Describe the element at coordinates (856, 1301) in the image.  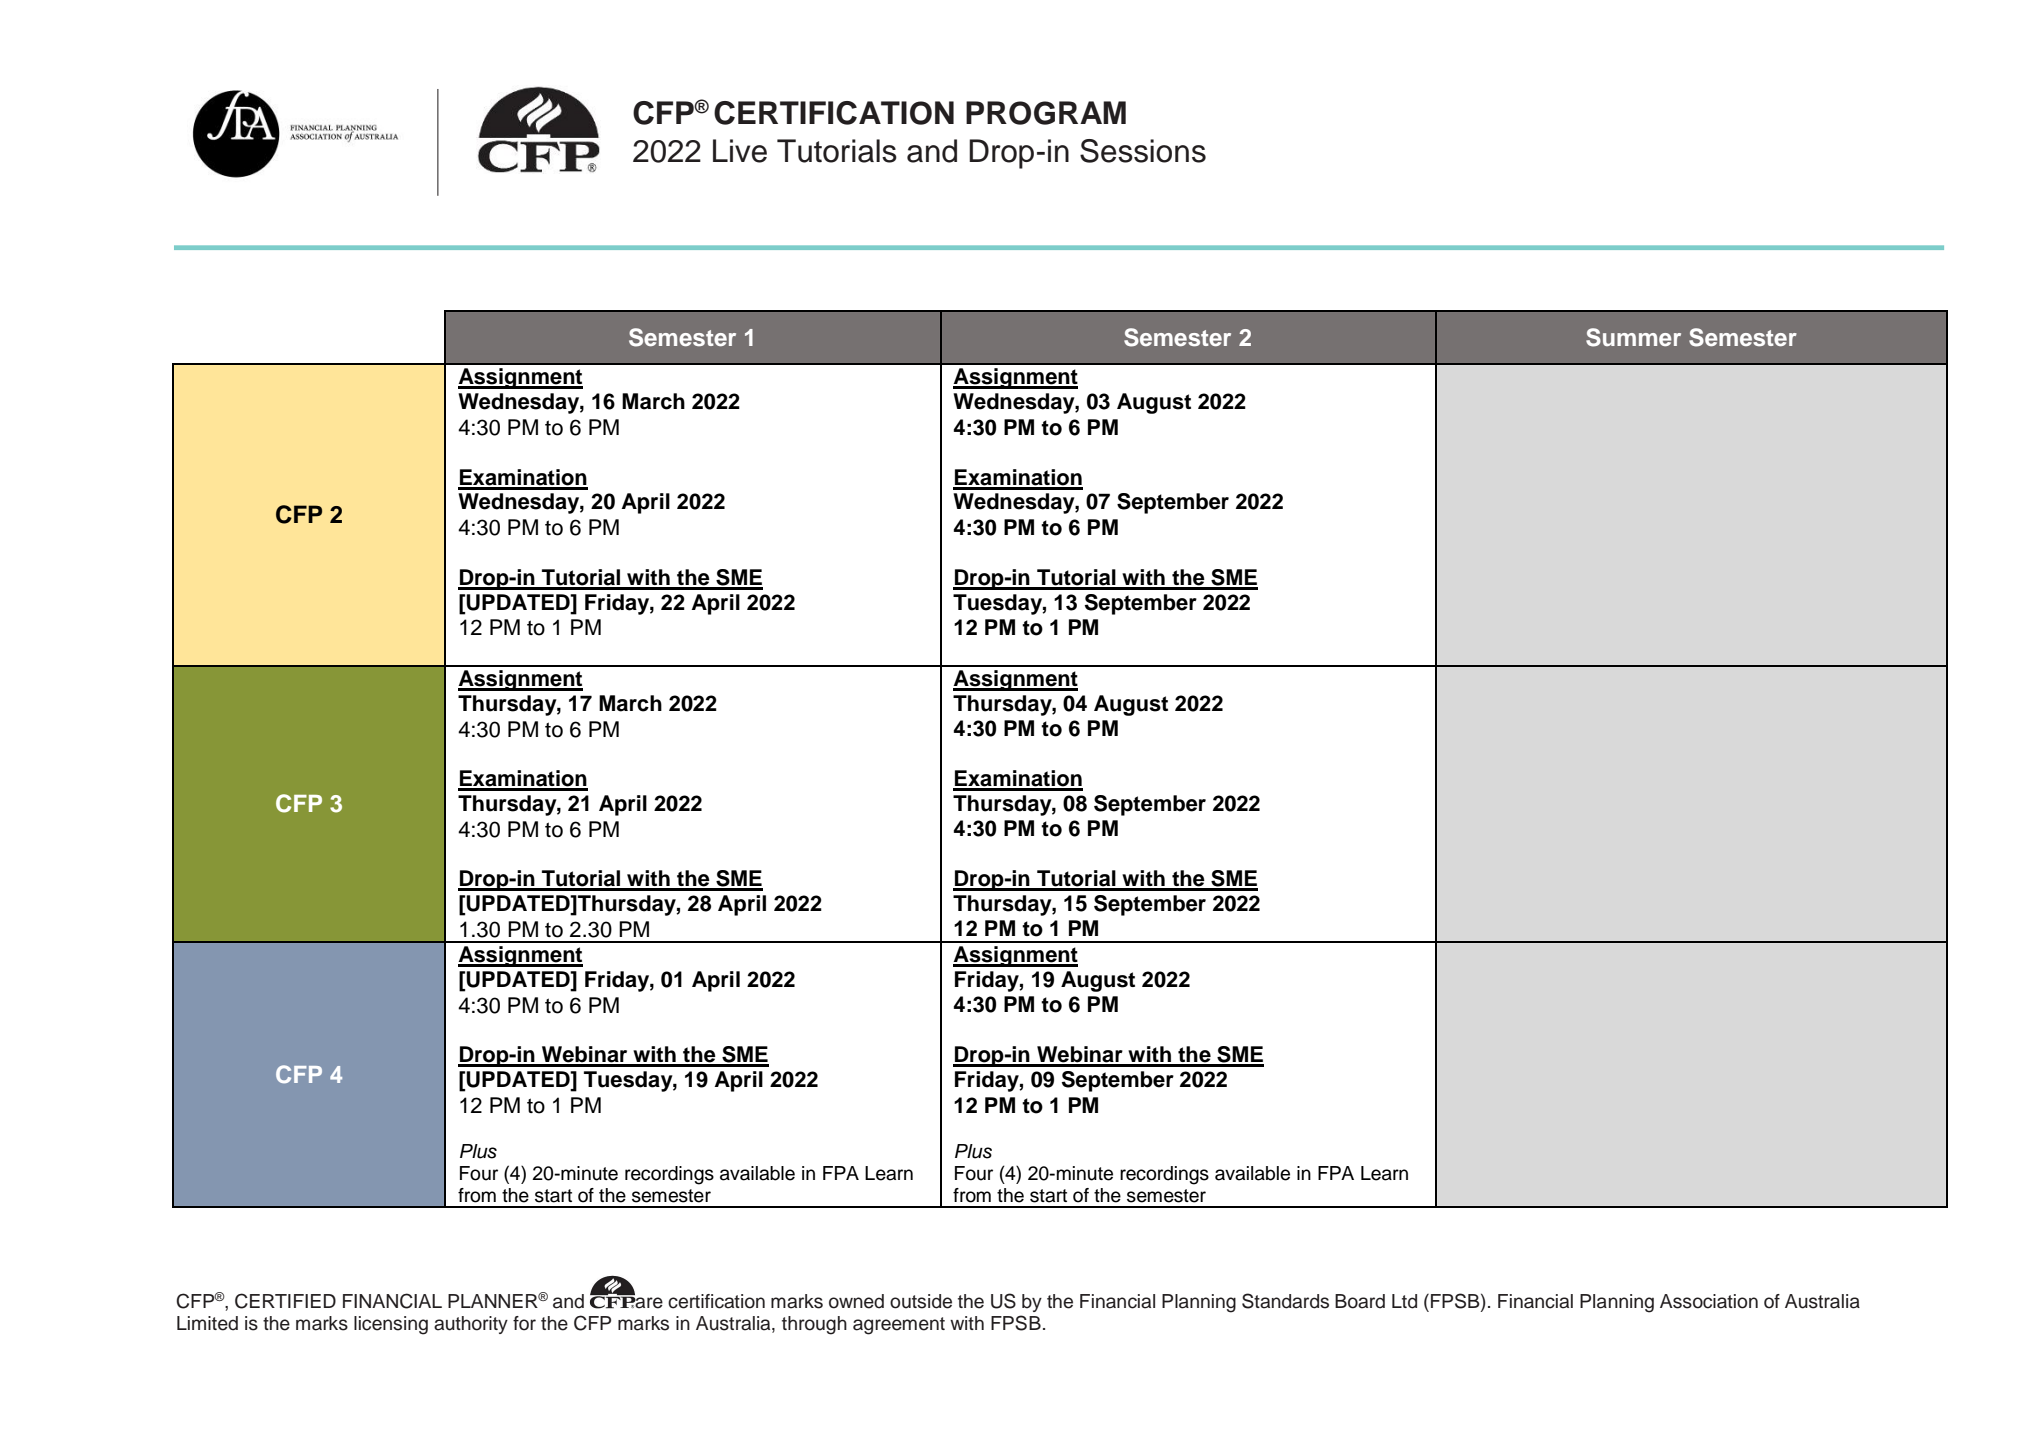
I see `owned` at that location.
